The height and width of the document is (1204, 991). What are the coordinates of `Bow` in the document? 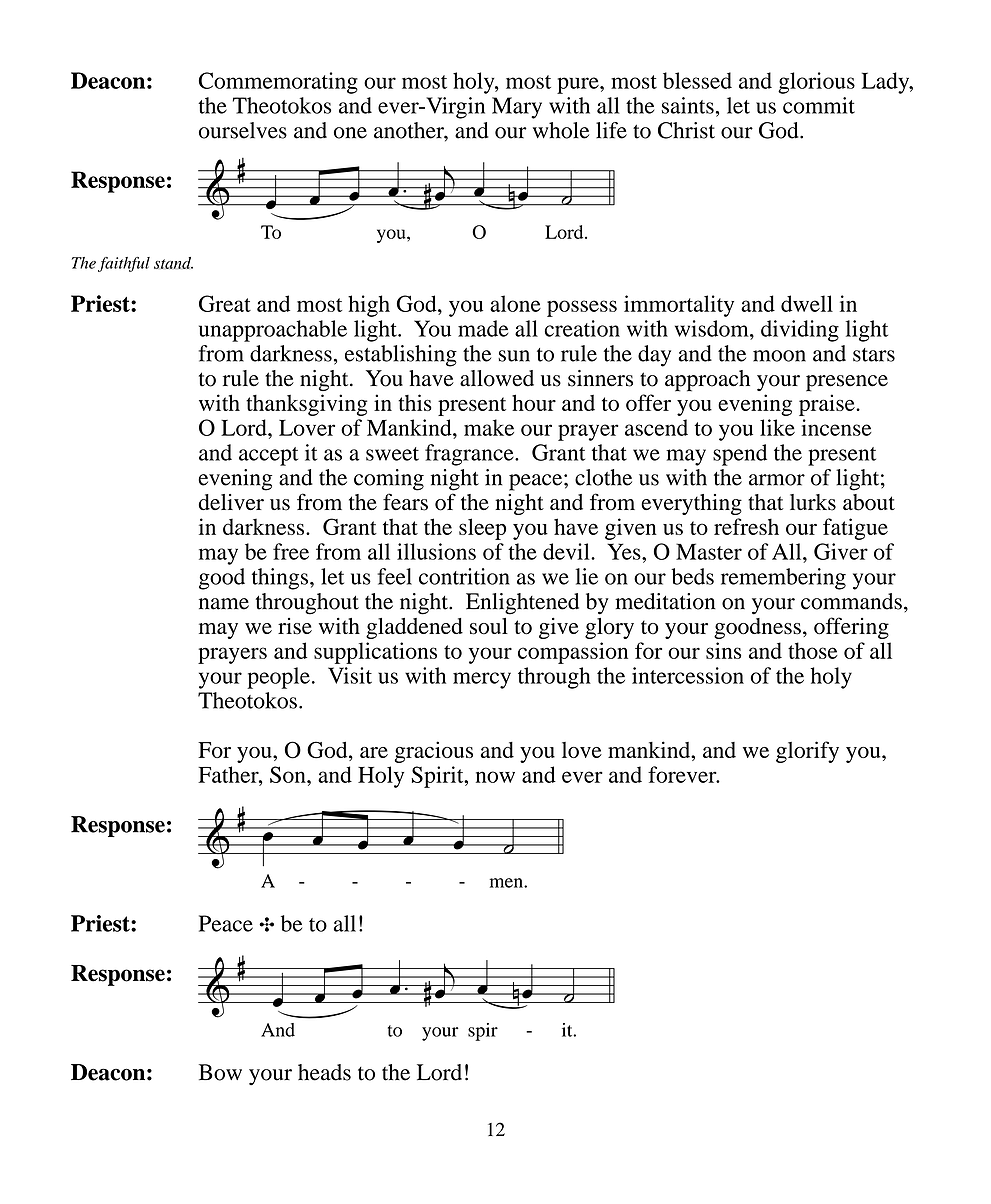 It's located at (220, 1072).
